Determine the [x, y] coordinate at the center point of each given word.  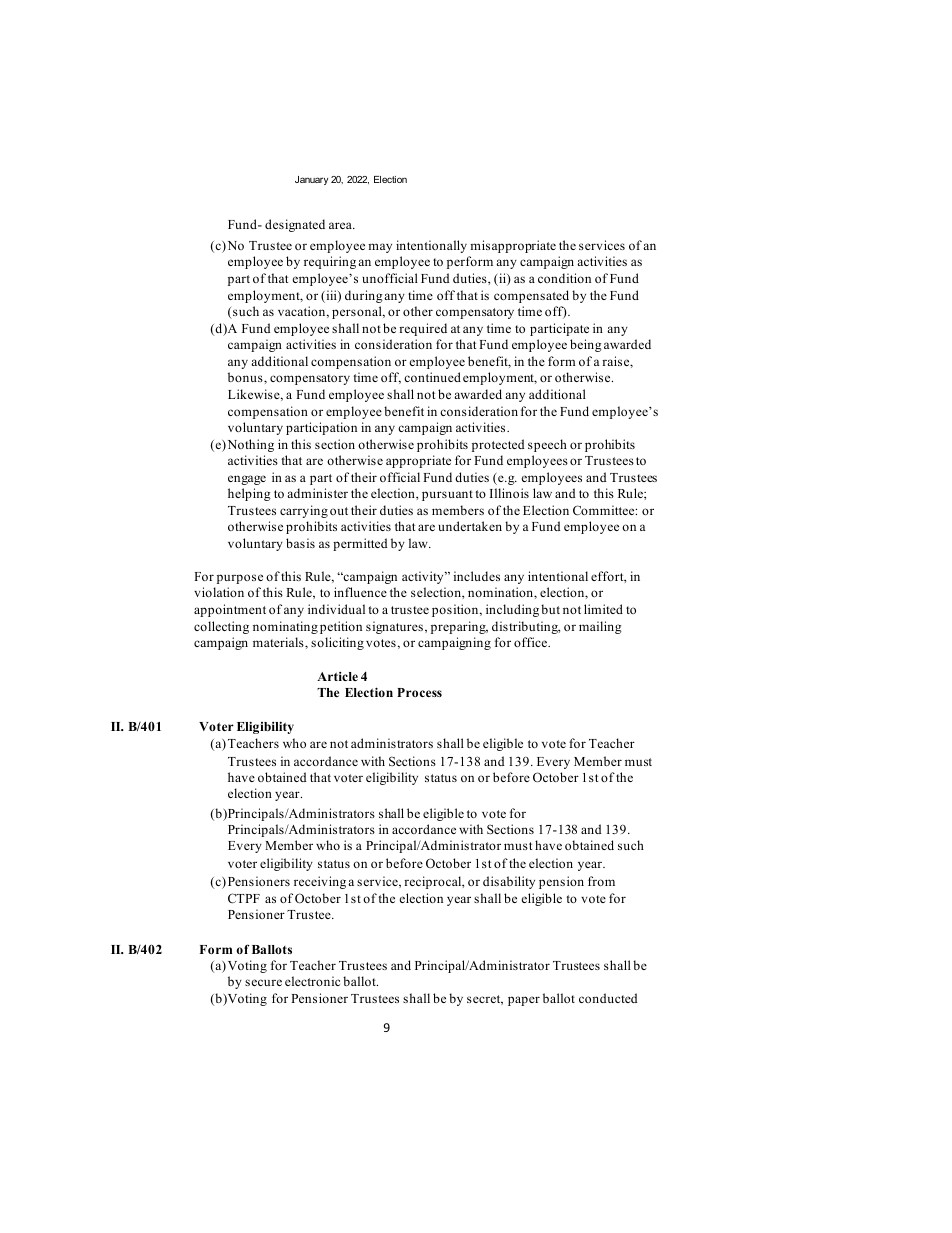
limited [603, 609]
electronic [312, 981]
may [380, 248]
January [311, 180]
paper [524, 1001]
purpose [240, 579]
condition [564, 278]
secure [263, 982]
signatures [394, 627]
